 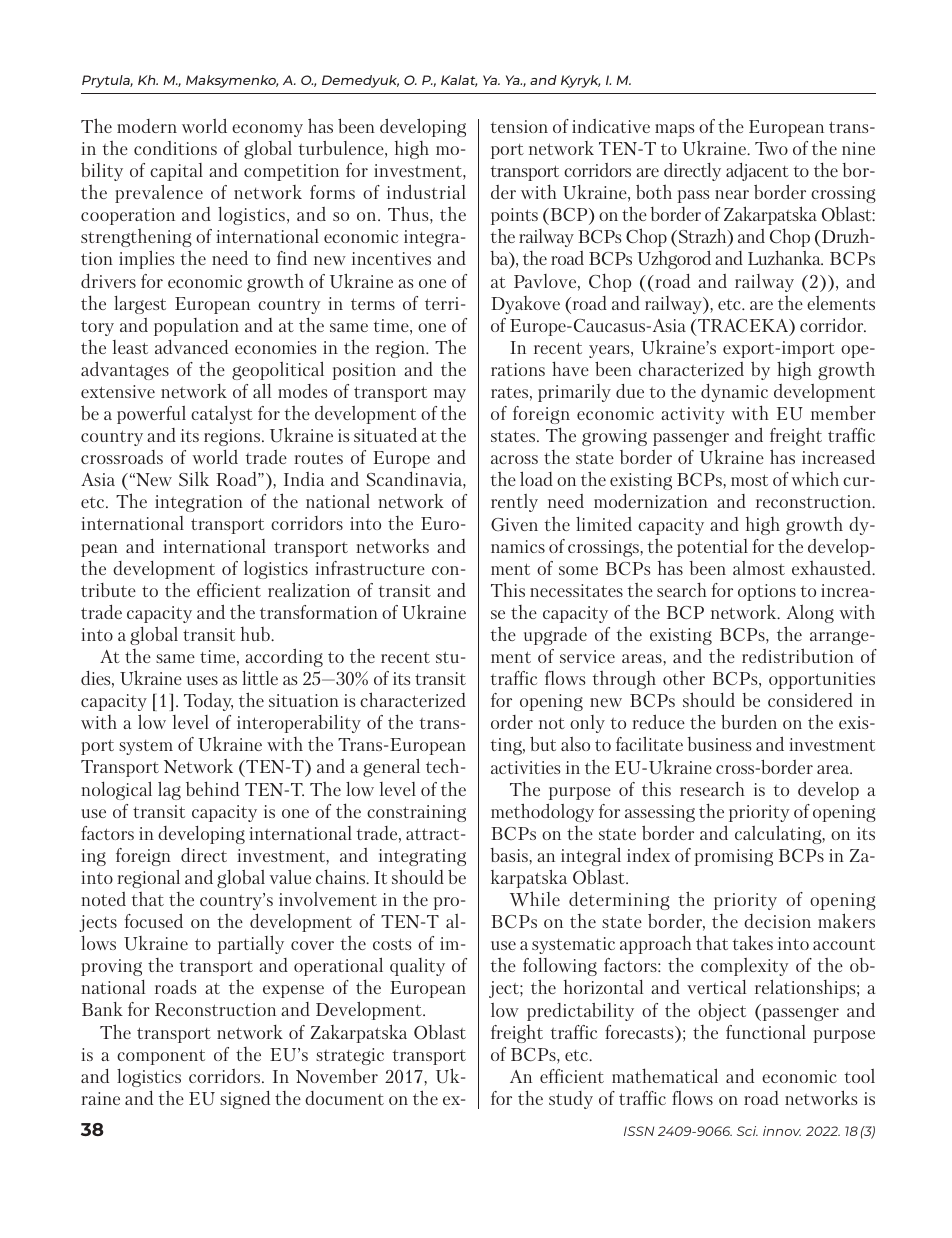 I want to click on Sci, so click(x=747, y=1131).
